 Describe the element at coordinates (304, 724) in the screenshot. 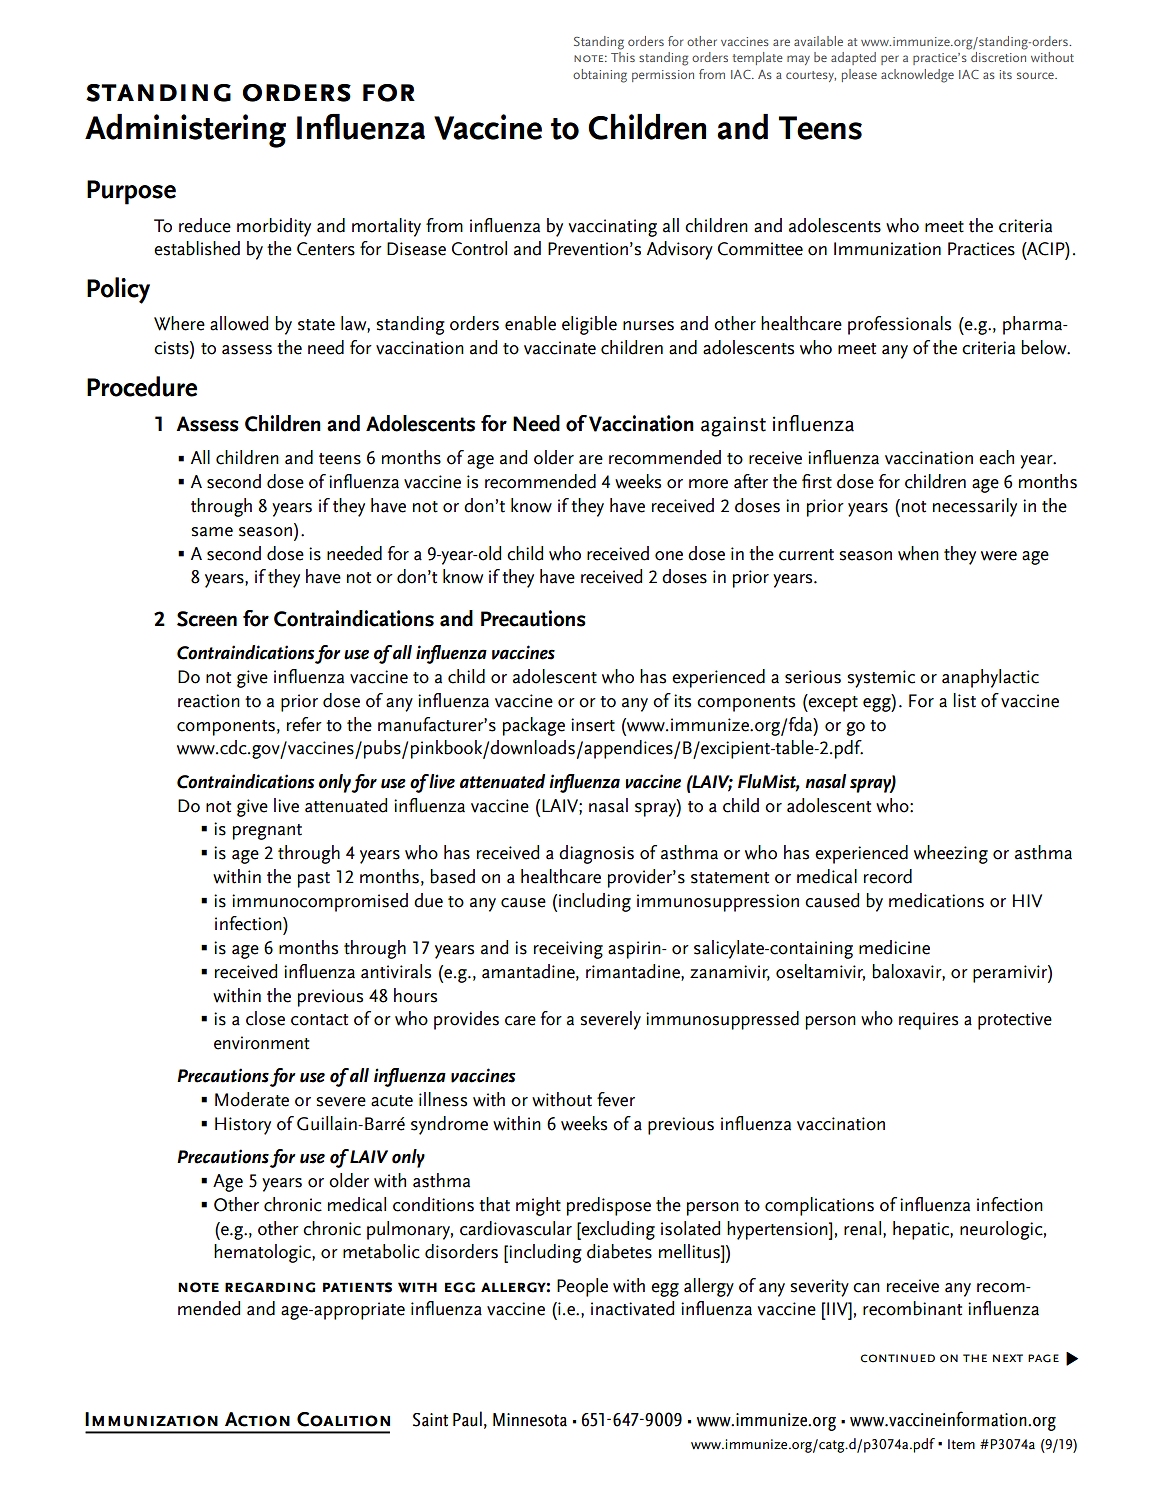

I see `refer` at that location.
